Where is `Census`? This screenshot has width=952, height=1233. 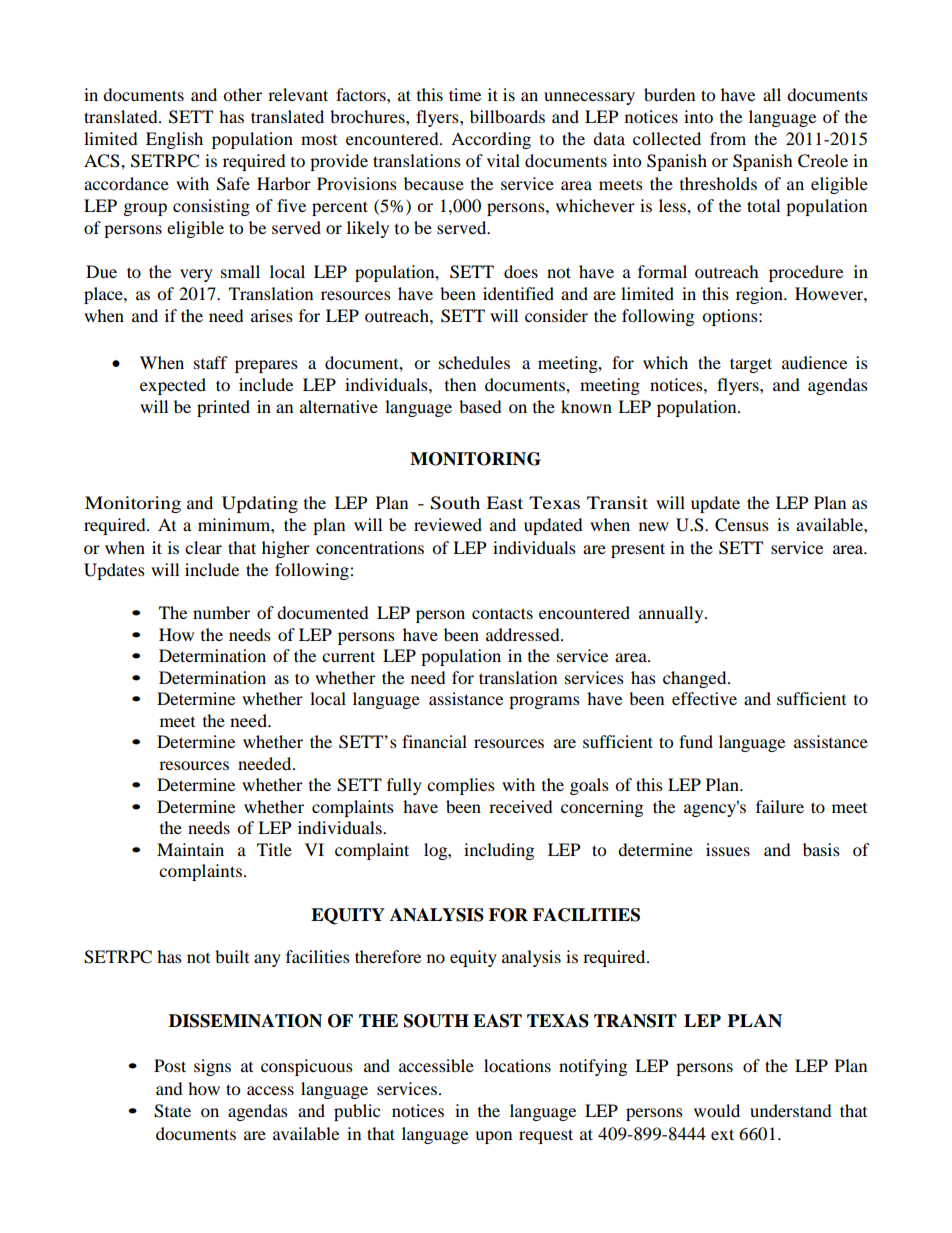 Census is located at coordinates (742, 525).
